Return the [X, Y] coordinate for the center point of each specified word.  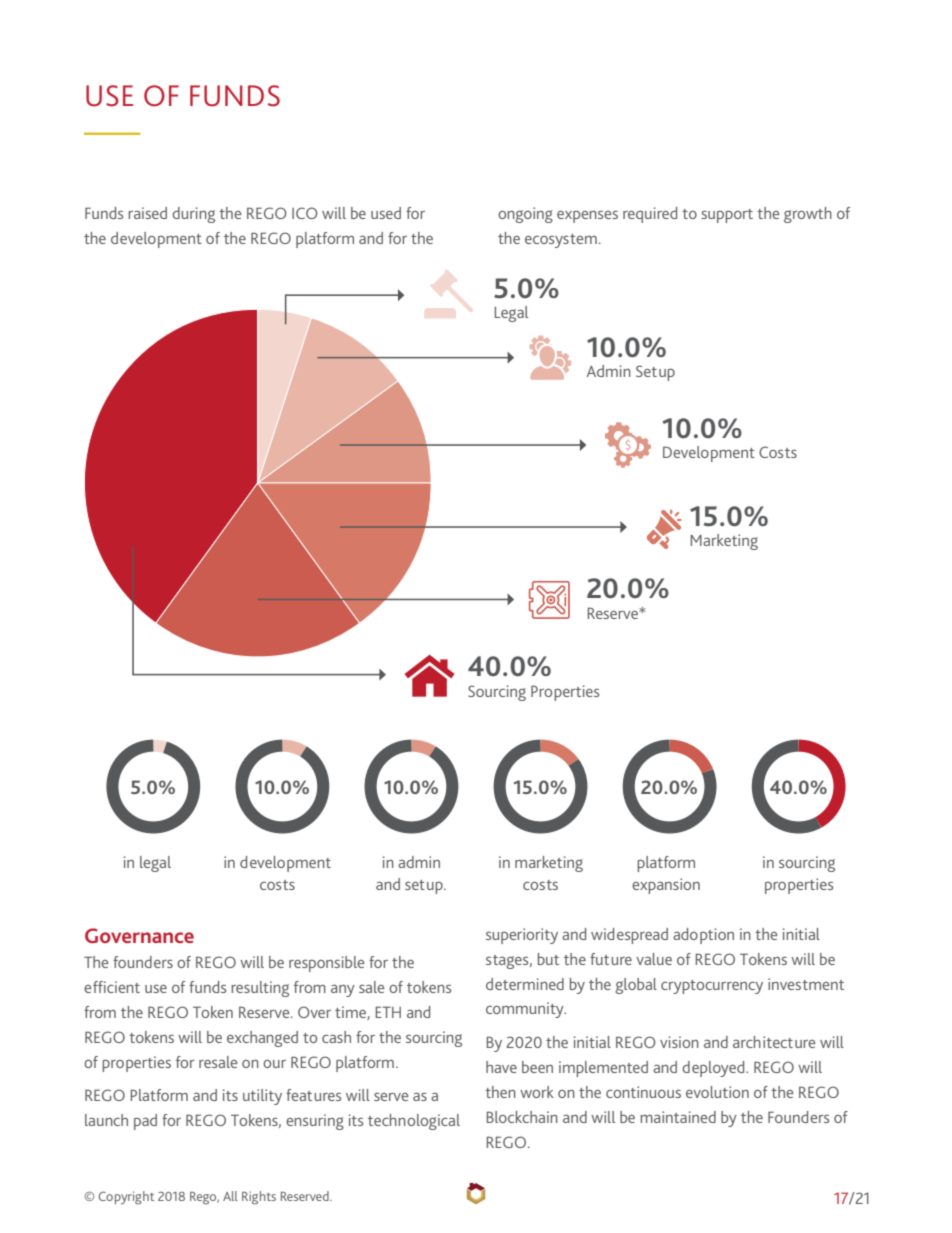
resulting [260, 989]
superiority [522, 936]
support [727, 216]
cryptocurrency [712, 987]
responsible [327, 964]
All [230, 1196]
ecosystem [561, 241]
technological [414, 1122]
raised [147, 213]
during [193, 215]
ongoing [525, 215]
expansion [666, 886]
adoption [703, 936]
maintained [678, 1117]
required [650, 215]
